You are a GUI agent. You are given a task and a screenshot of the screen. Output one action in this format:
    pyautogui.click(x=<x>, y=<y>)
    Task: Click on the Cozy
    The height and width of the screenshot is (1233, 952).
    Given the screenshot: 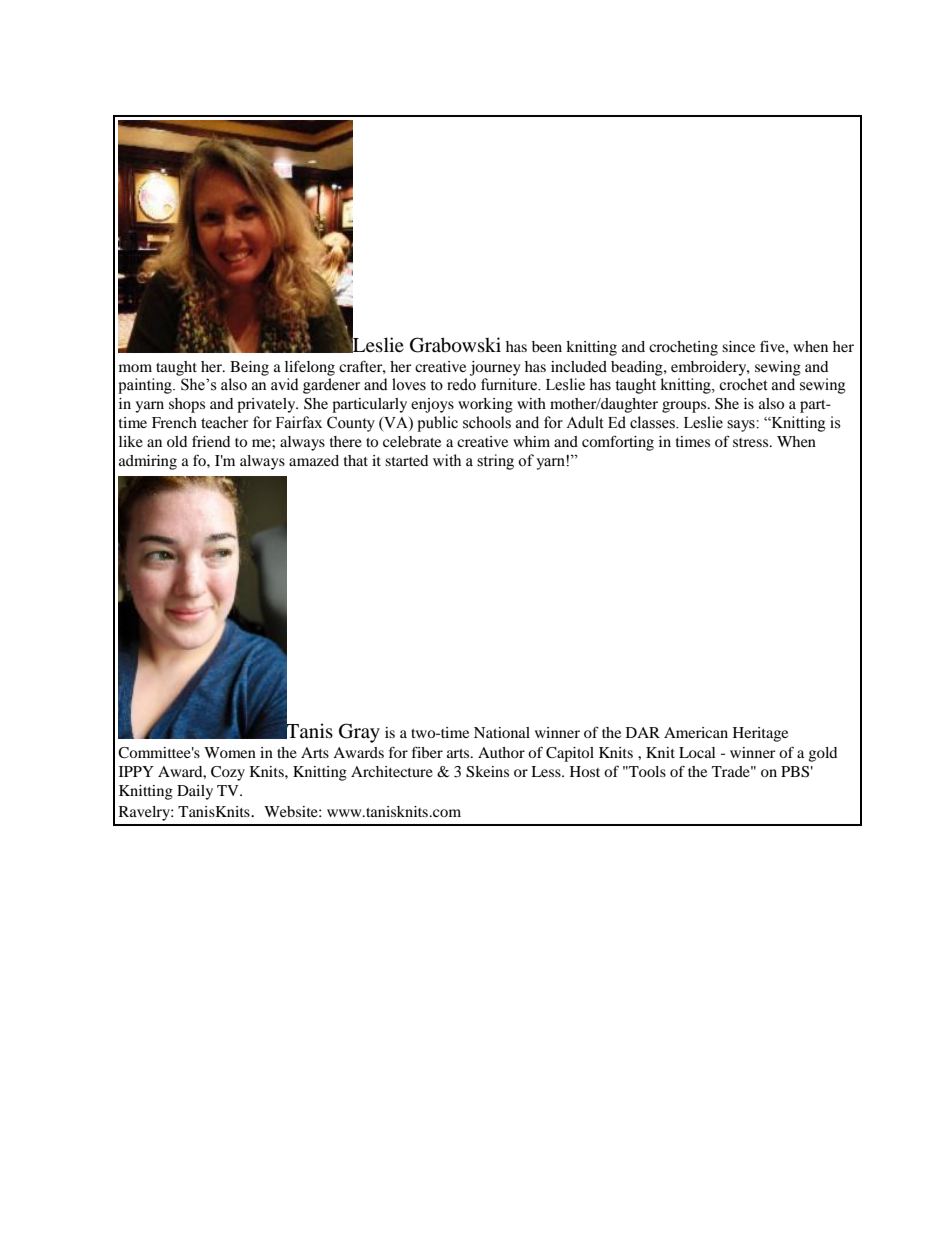 What is the action you would take?
    pyautogui.click(x=228, y=773)
